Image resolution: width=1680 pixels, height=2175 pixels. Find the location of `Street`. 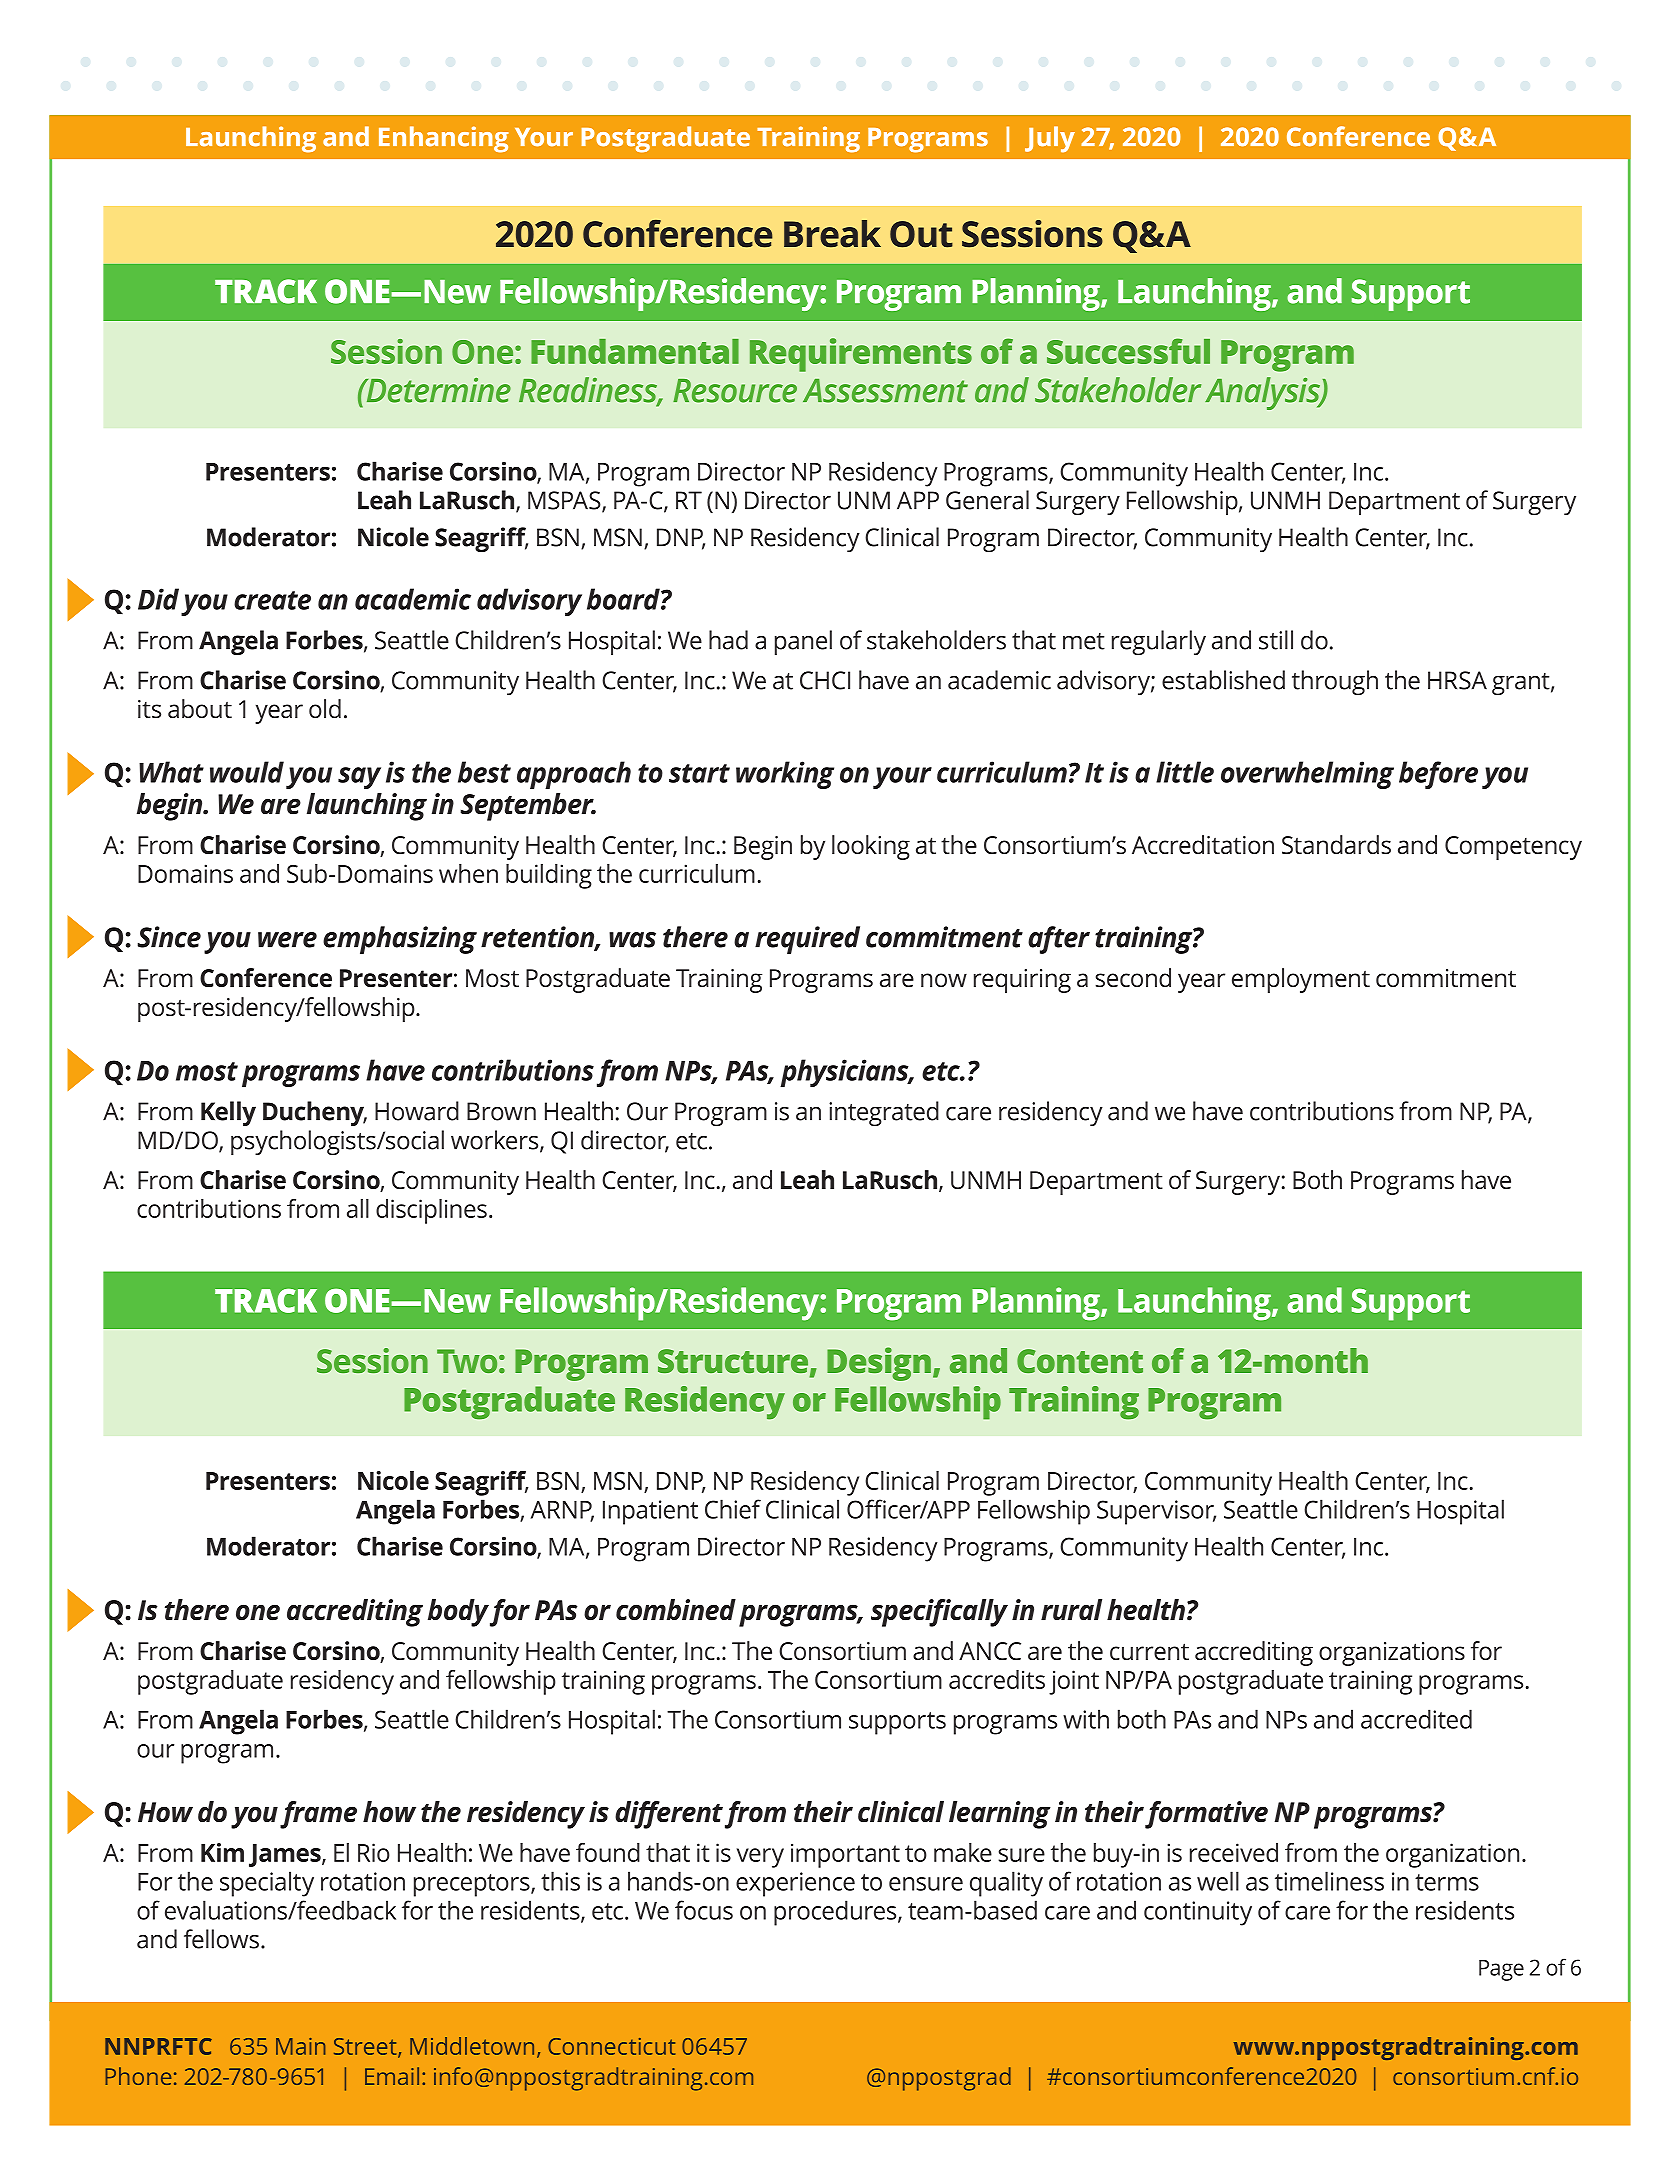

Street is located at coordinates (366, 2047).
